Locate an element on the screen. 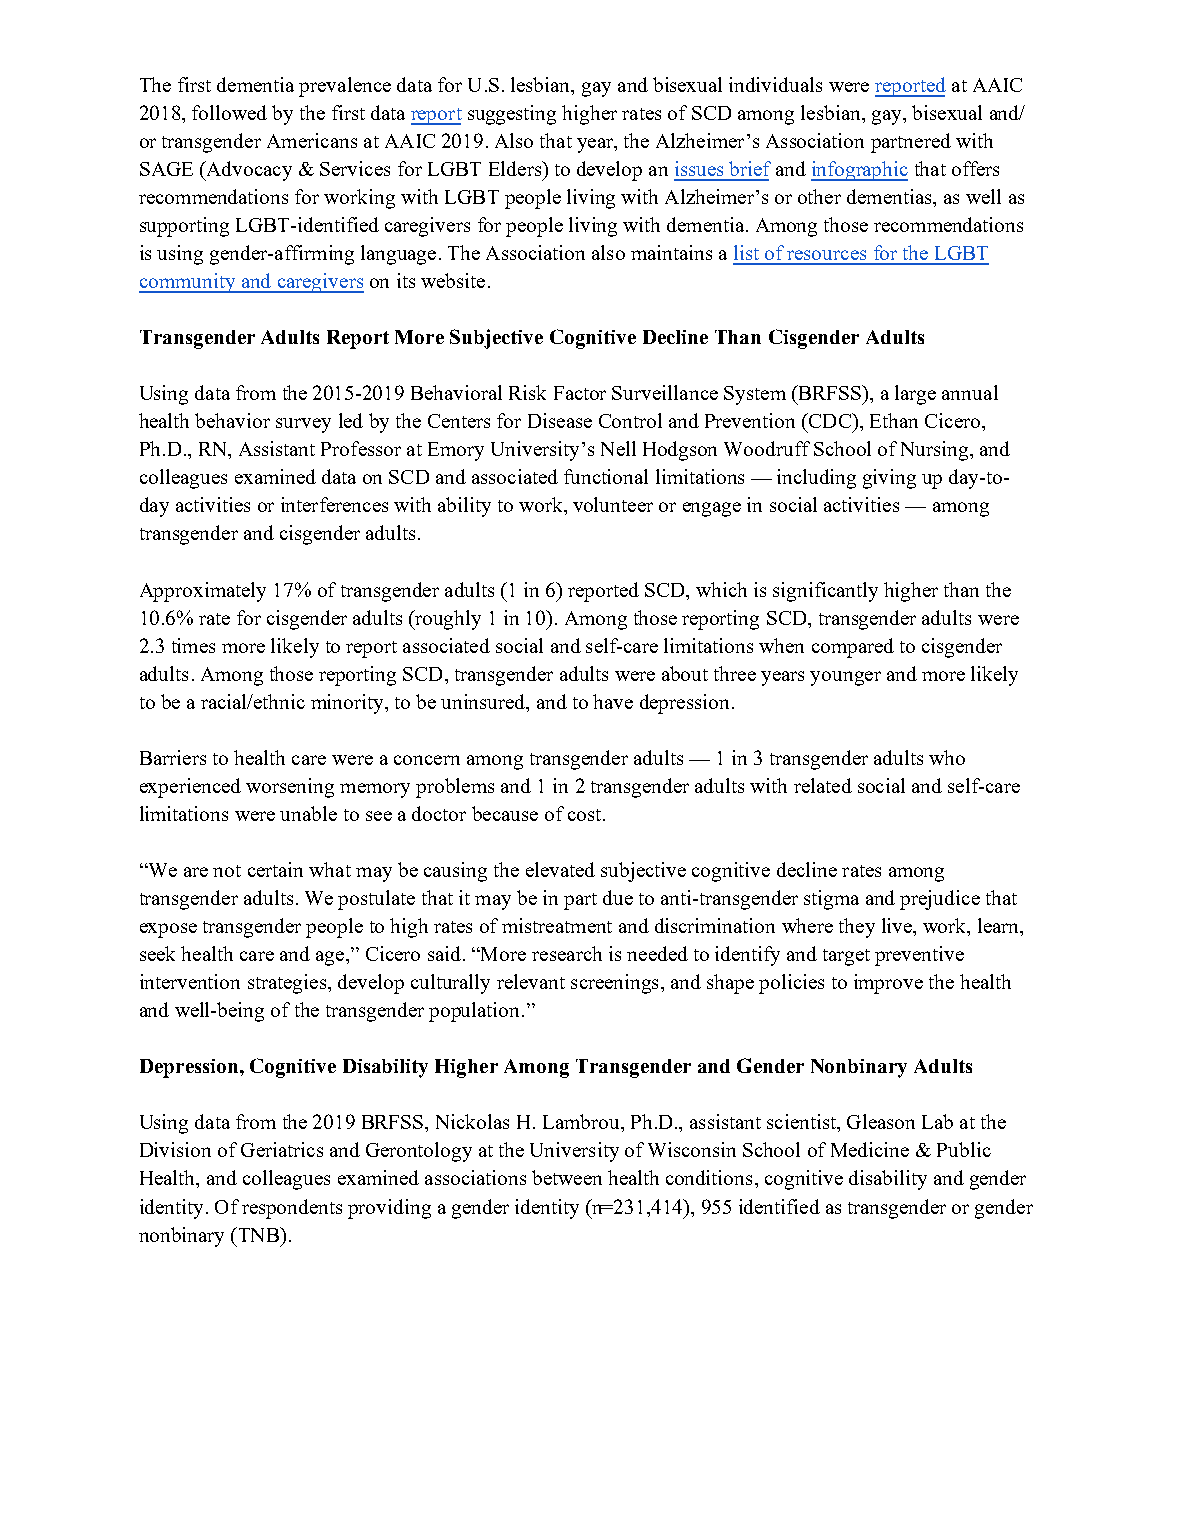  between is located at coordinates (567, 1177).
